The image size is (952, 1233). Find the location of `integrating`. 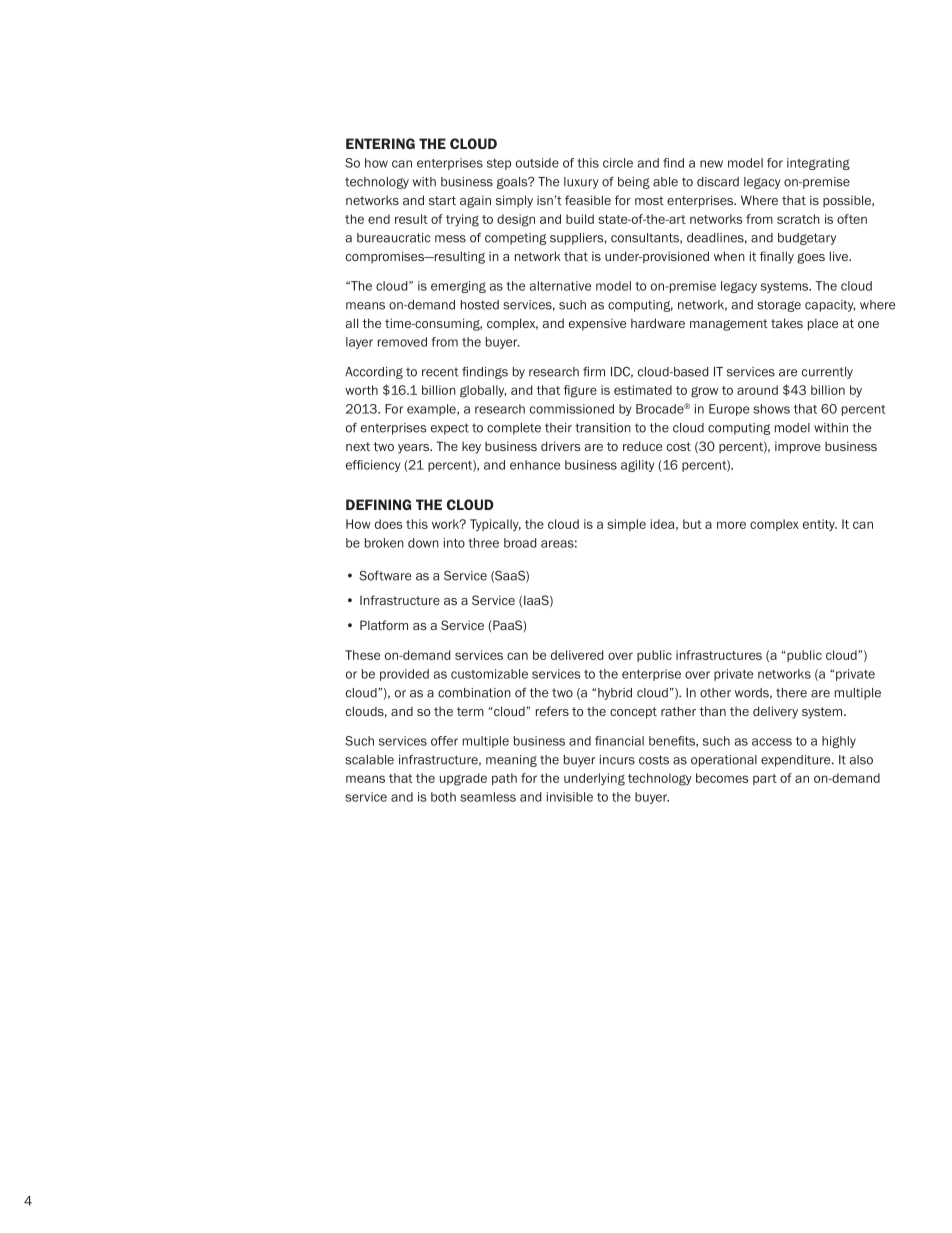

integrating is located at coordinates (818, 164).
